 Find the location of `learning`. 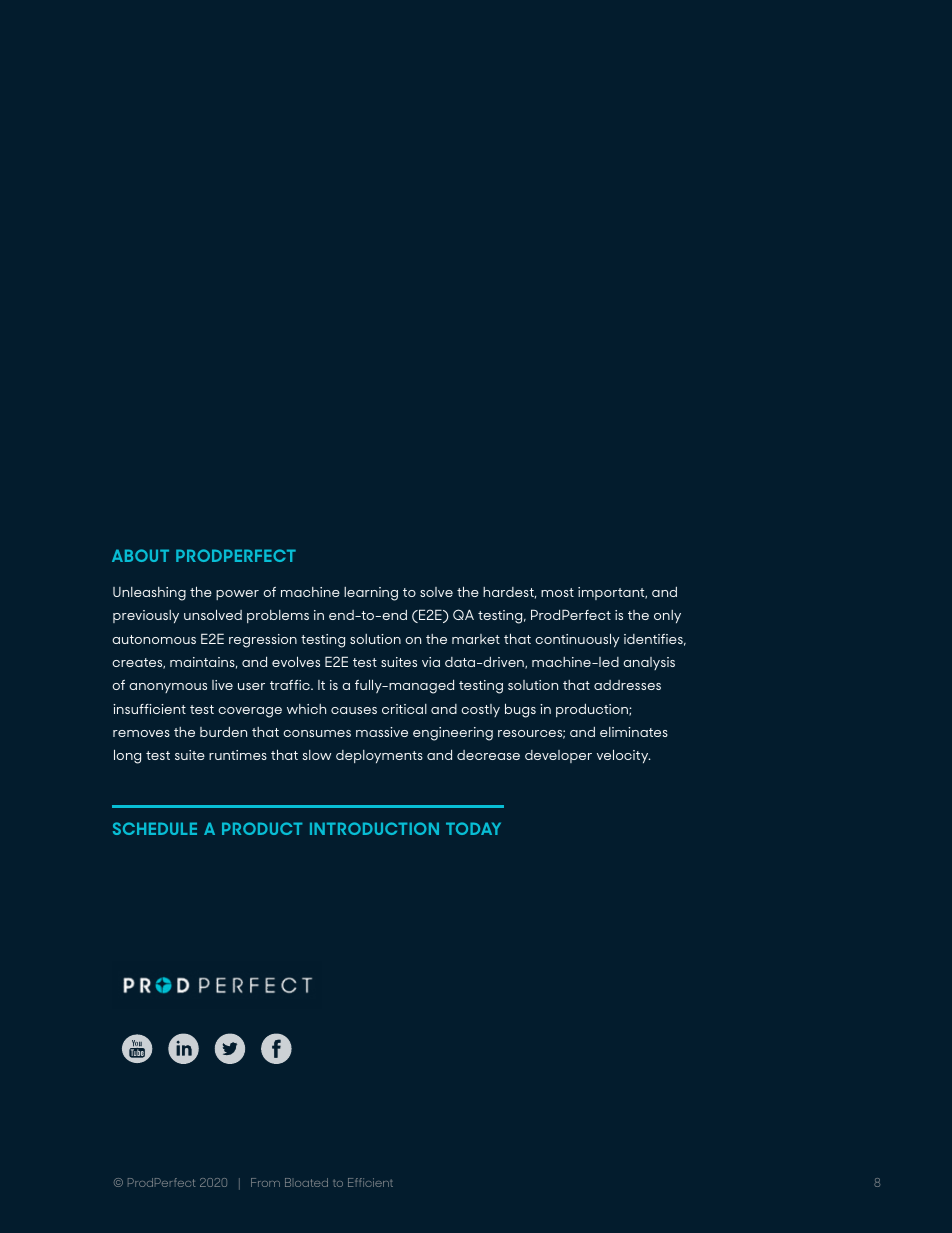

learning is located at coordinates (371, 594).
